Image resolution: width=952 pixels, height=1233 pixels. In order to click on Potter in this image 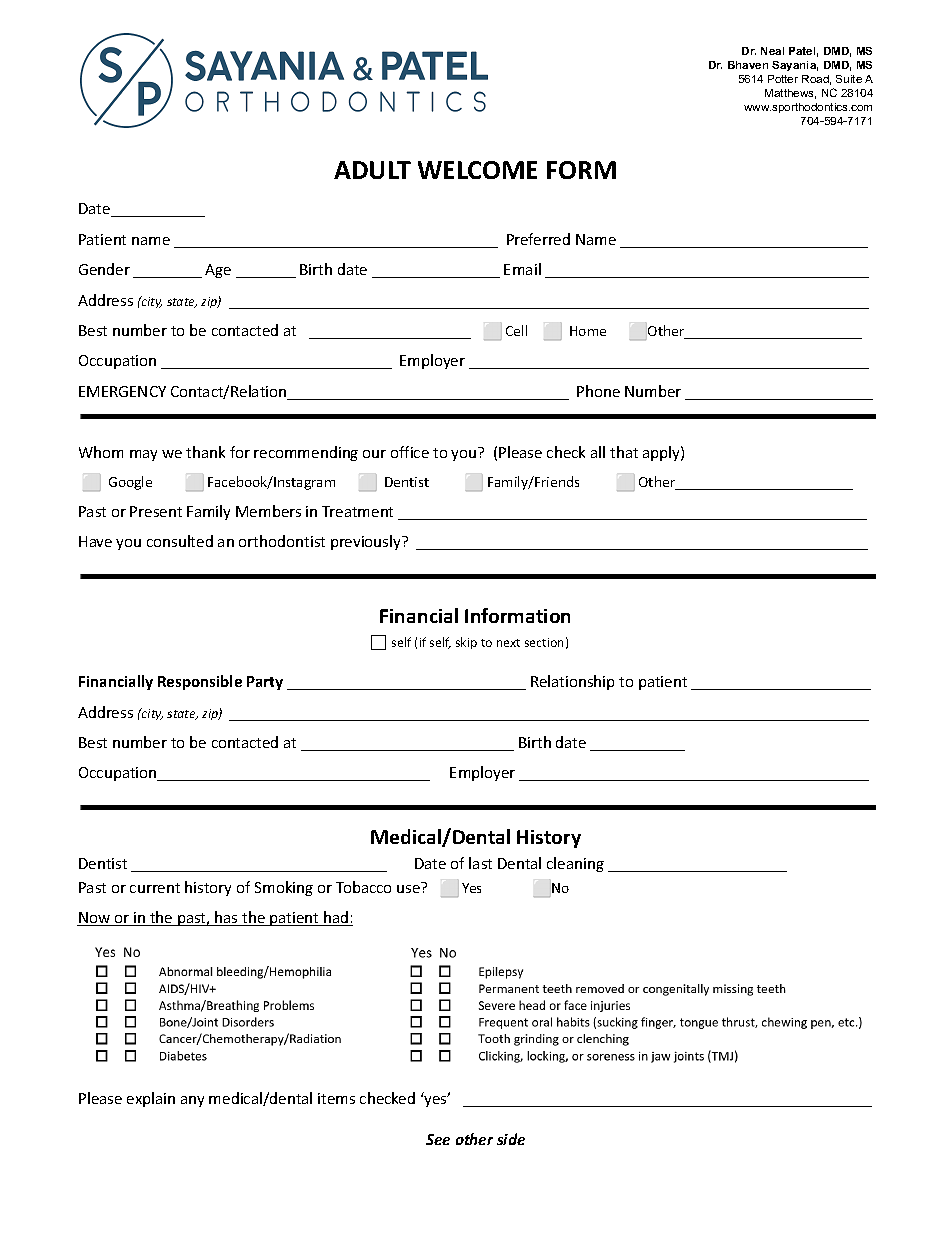, I will do `click(783, 79)`.
